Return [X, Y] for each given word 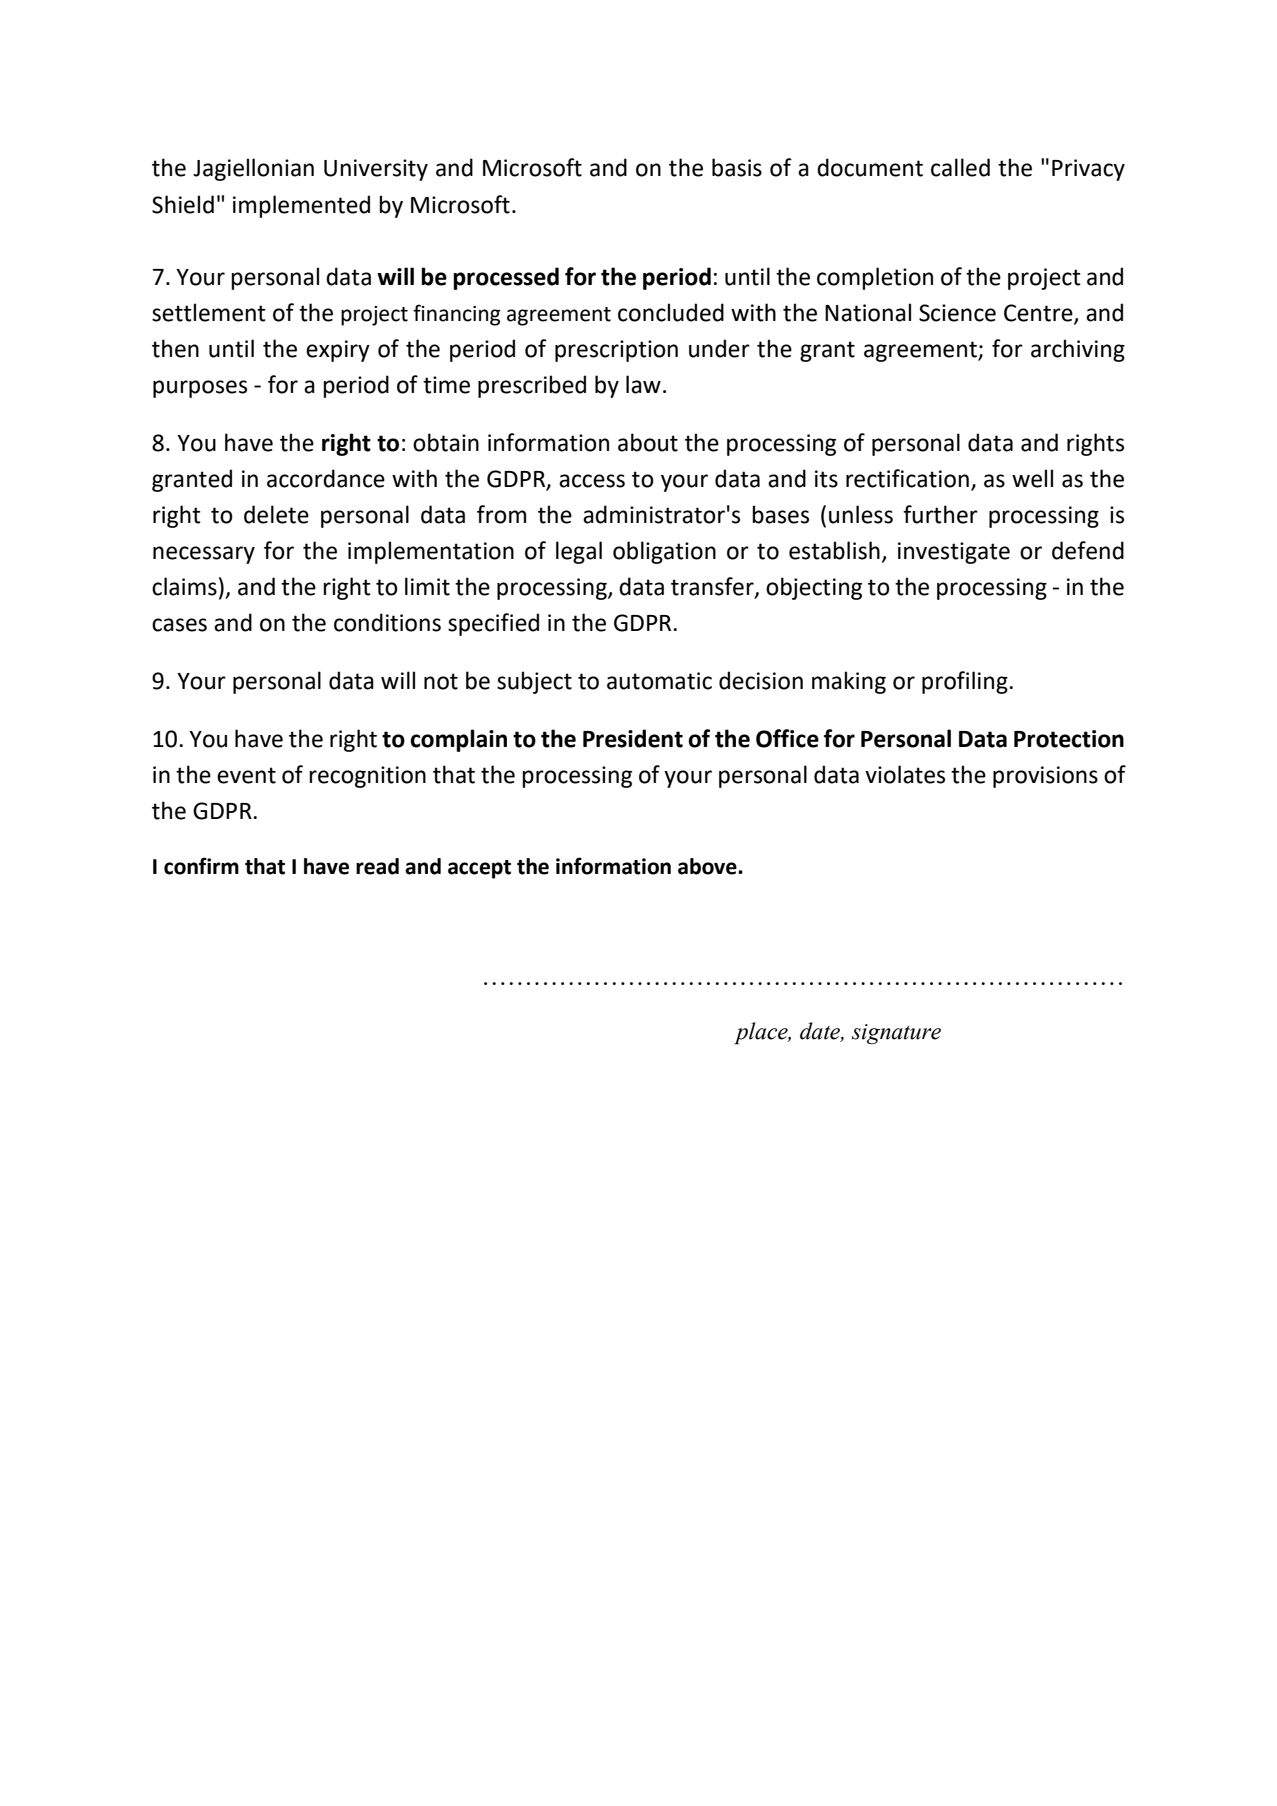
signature [896, 1034]
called [960, 167]
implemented [301, 206]
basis [737, 167]
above [708, 866]
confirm [201, 866]
